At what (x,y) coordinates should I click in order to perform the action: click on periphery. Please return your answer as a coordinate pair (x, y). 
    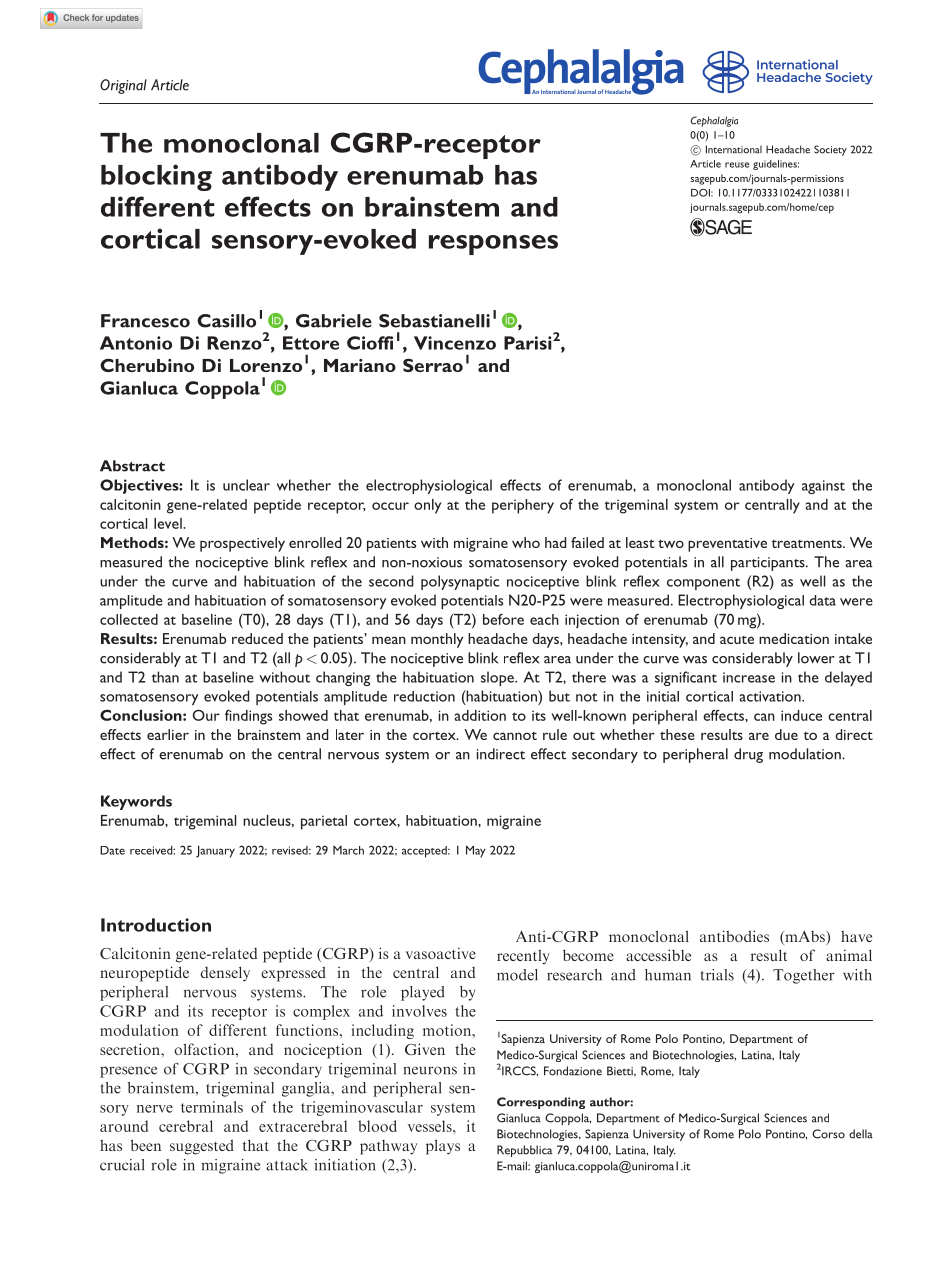
    Looking at the image, I should click on (523, 506).
